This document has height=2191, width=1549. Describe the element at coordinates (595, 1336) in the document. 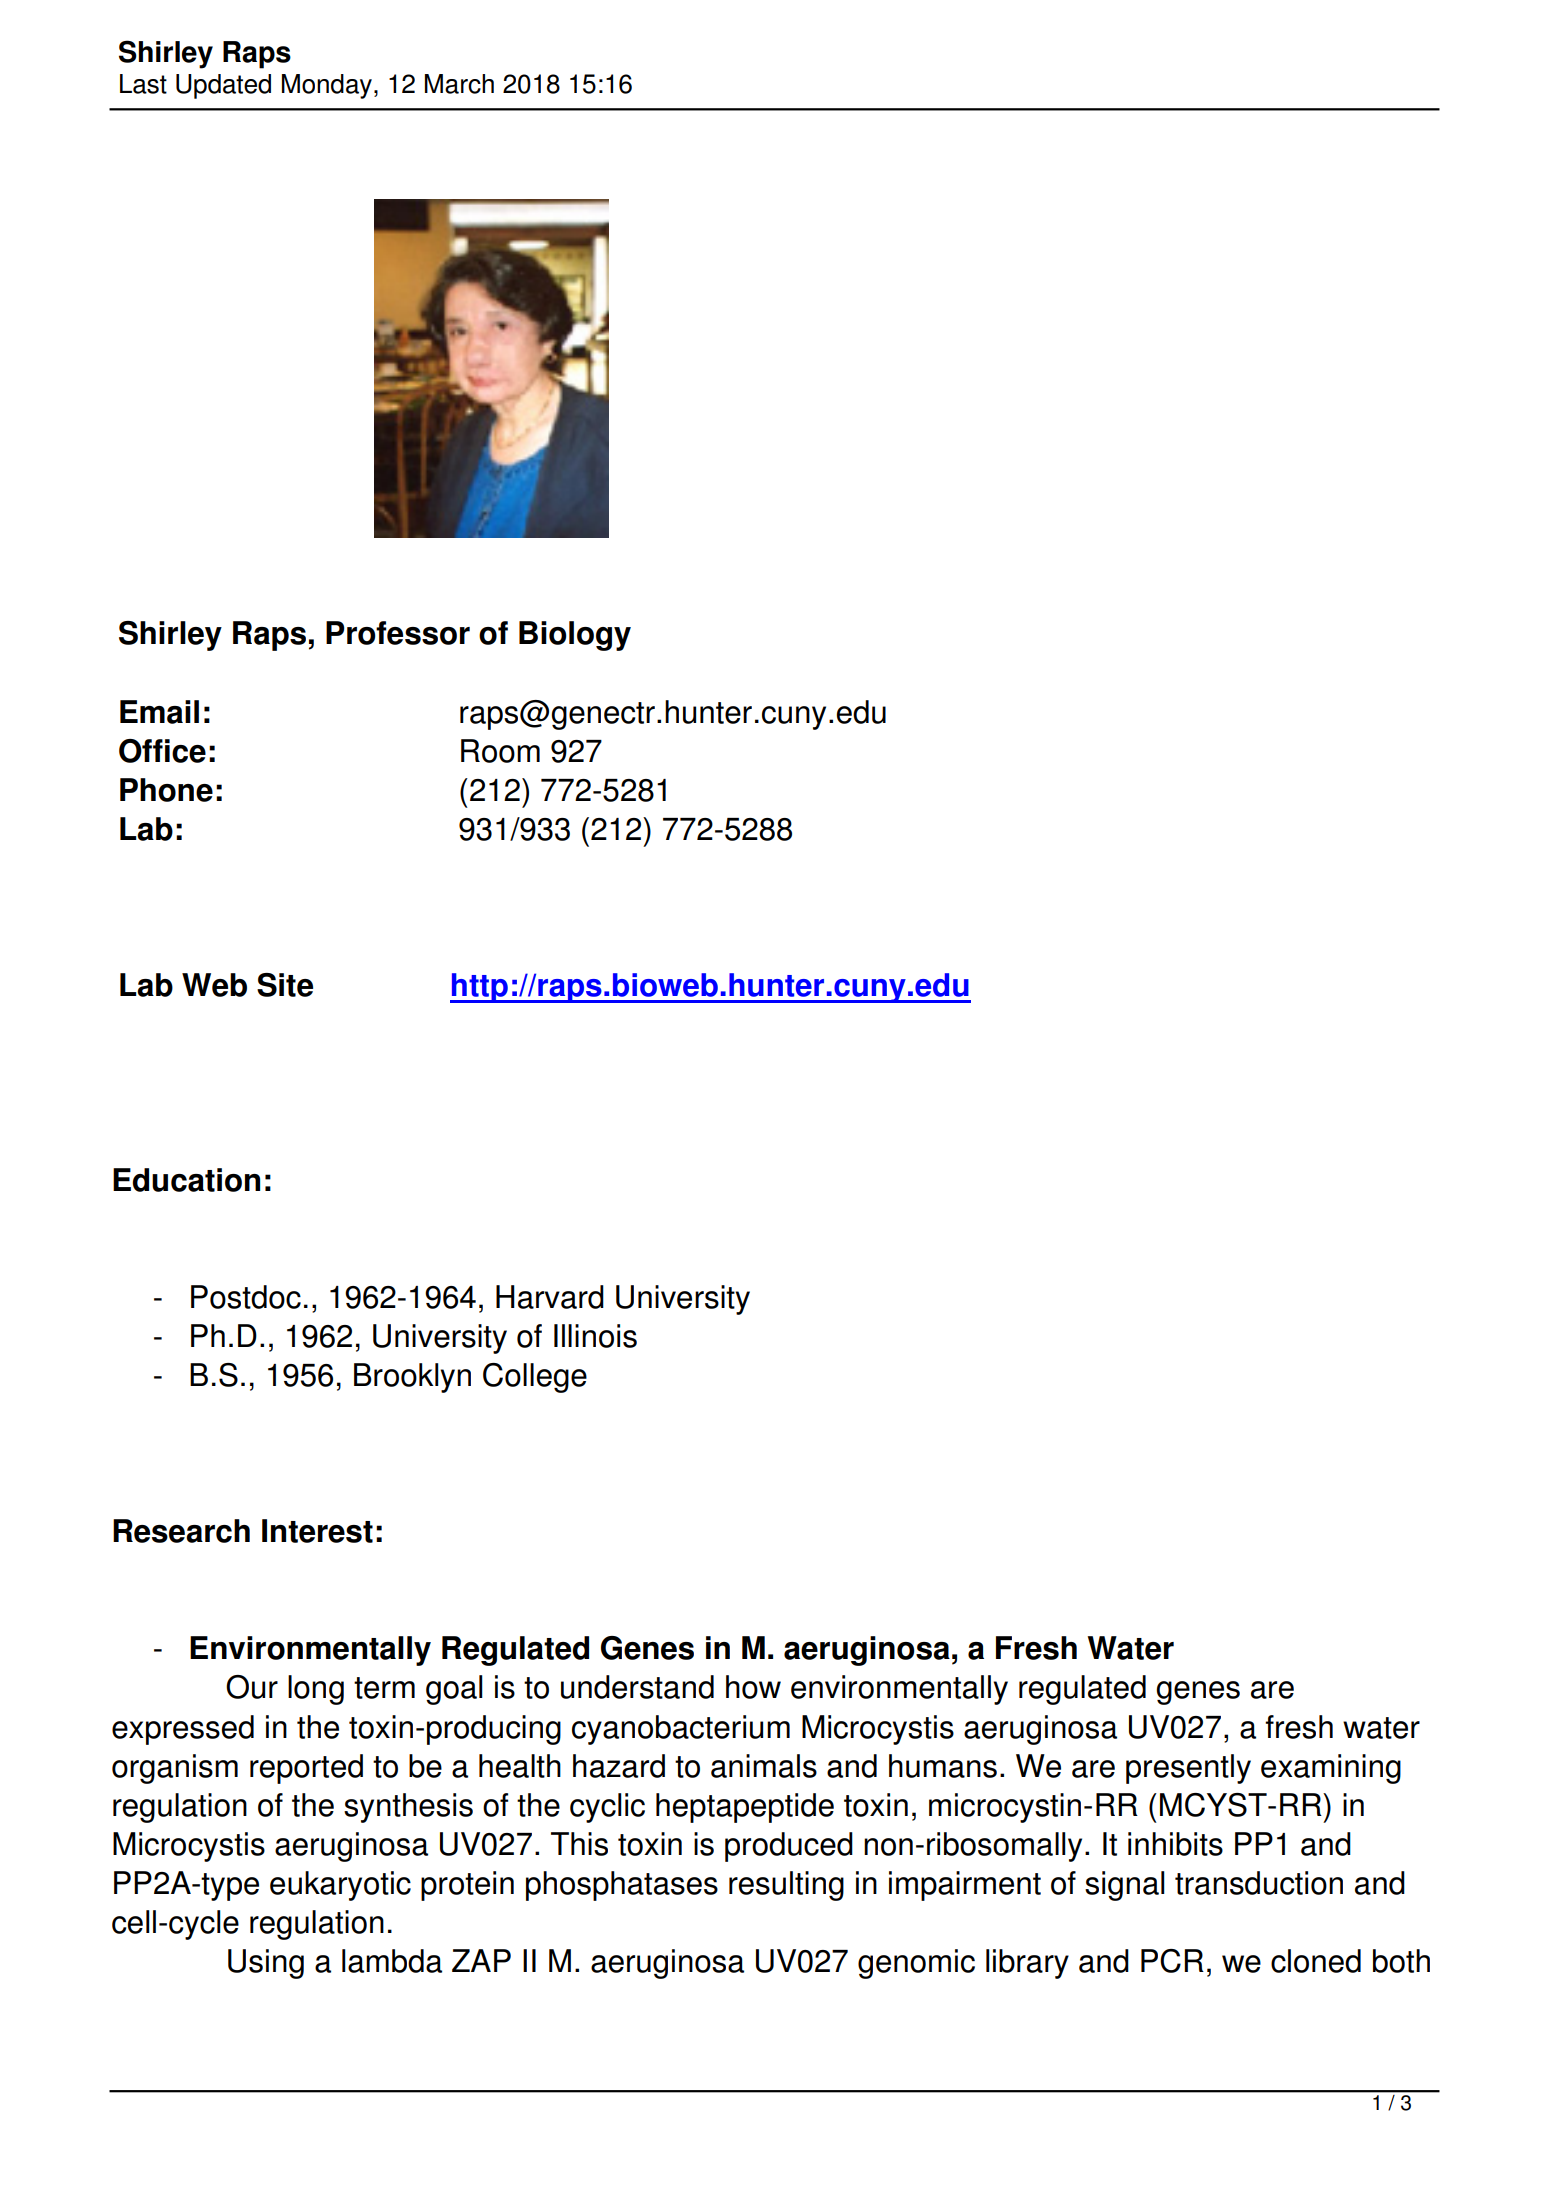

I see `Illinois` at that location.
